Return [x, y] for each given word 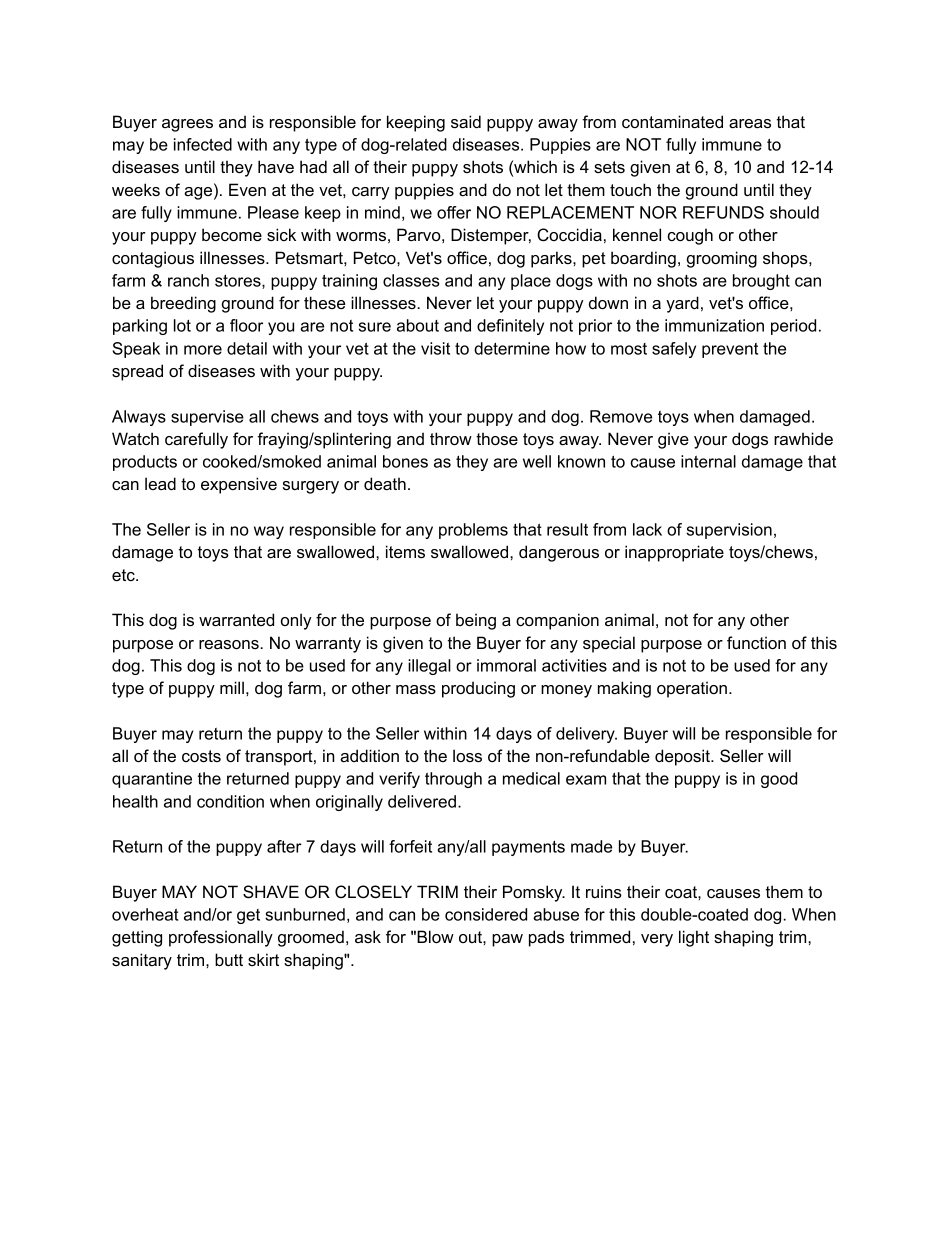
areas [750, 123]
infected [203, 144]
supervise [207, 418]
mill [232, 687]
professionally [221, 938]
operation [692, 689]
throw [451, 438]
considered [486, 914]
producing [478, 689]
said [466, 121]
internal [708, 461]
